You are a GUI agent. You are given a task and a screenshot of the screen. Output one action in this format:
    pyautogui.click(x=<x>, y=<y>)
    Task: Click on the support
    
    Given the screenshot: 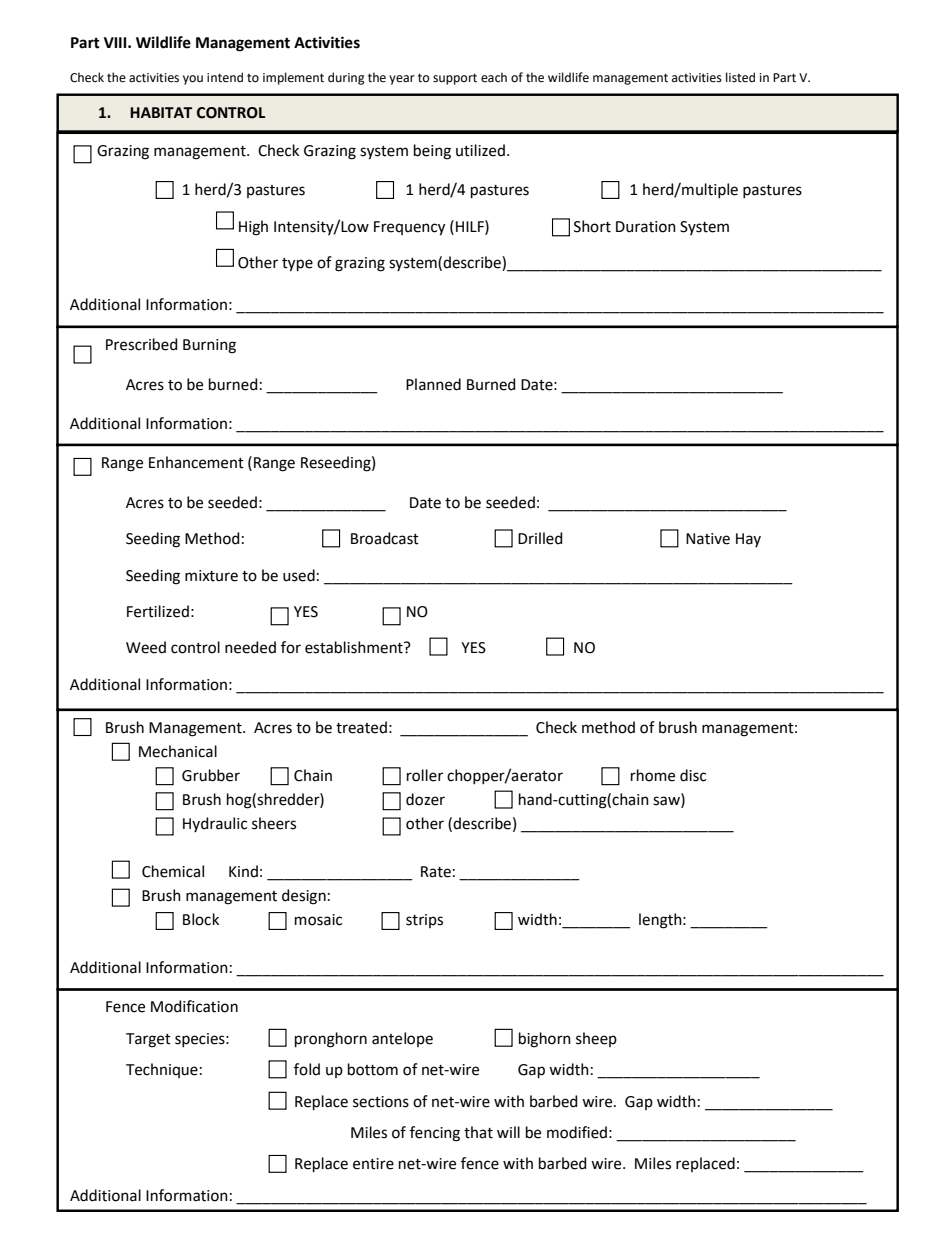 What is the action you would take?
    pyautogui.click(x=455, y=79)
